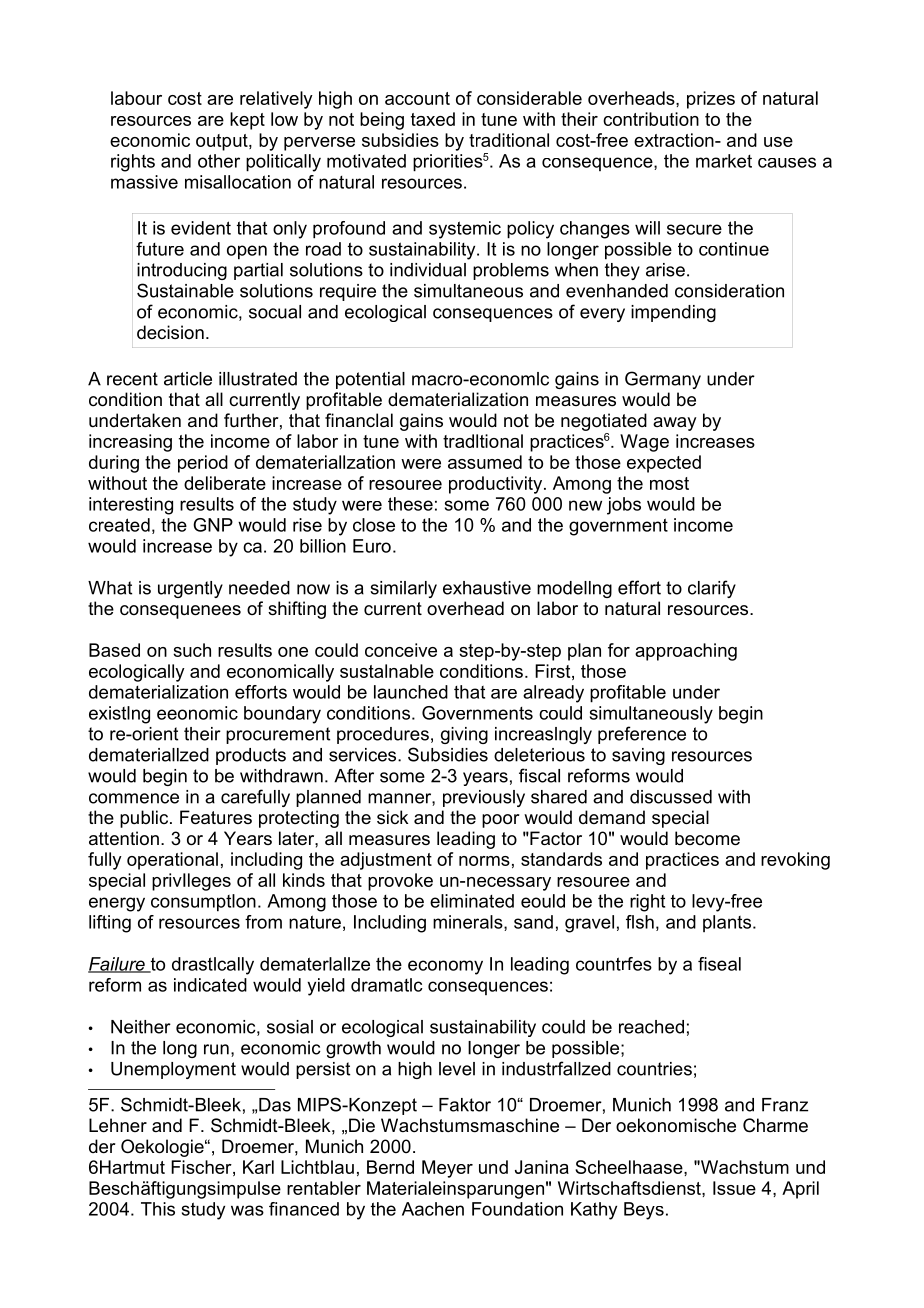 This screenshot has height=1308, width=924. Describe the element at coordinates (724, 161) in the screenshot. I see `market` at that location.
